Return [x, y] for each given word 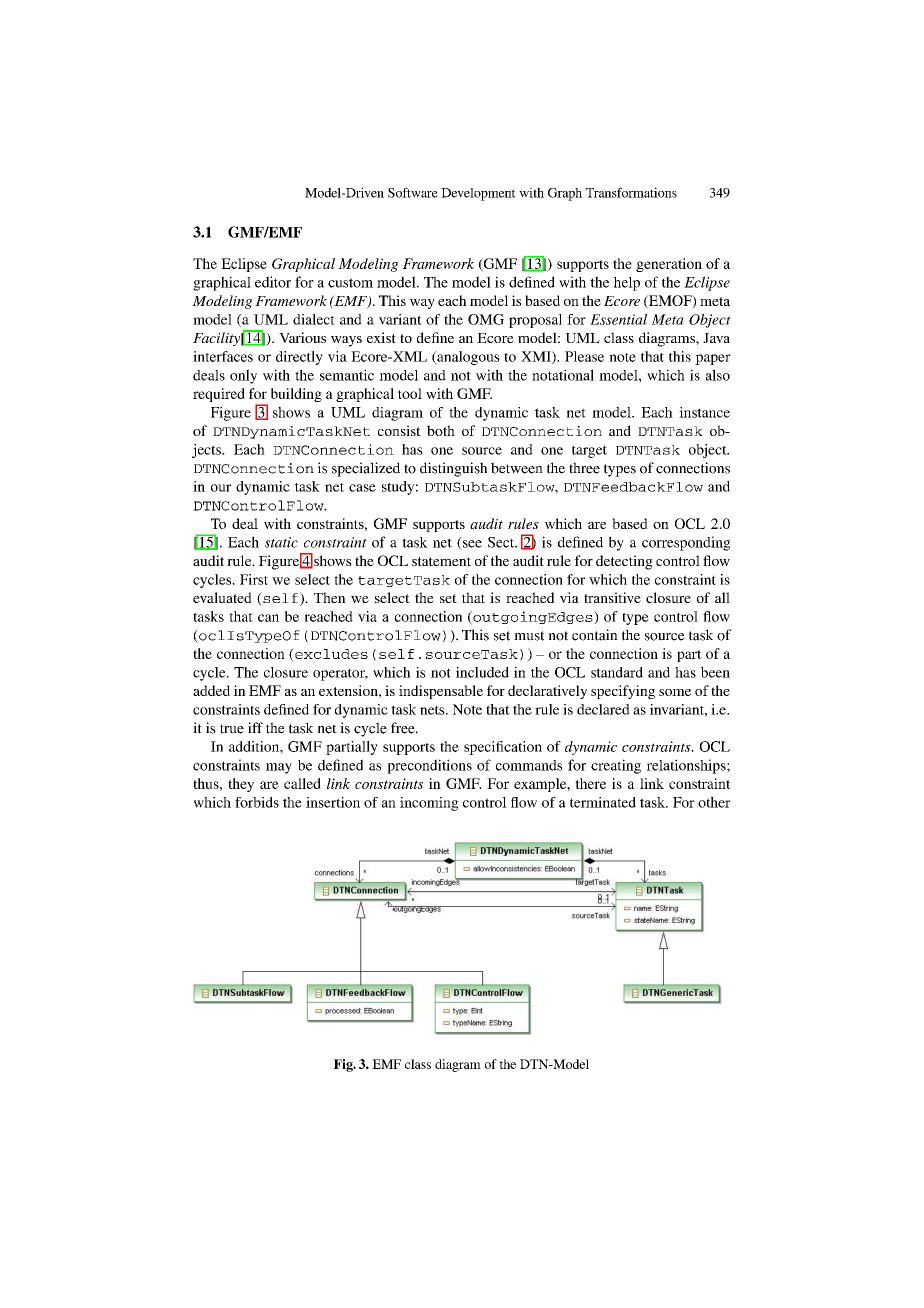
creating [616, 766]
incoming [429, 804]
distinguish [453, 469]
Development [478, 194]
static [281, 542]
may [279, 768]
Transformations [631, 192]
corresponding [686, 543]
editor [273, 282]
